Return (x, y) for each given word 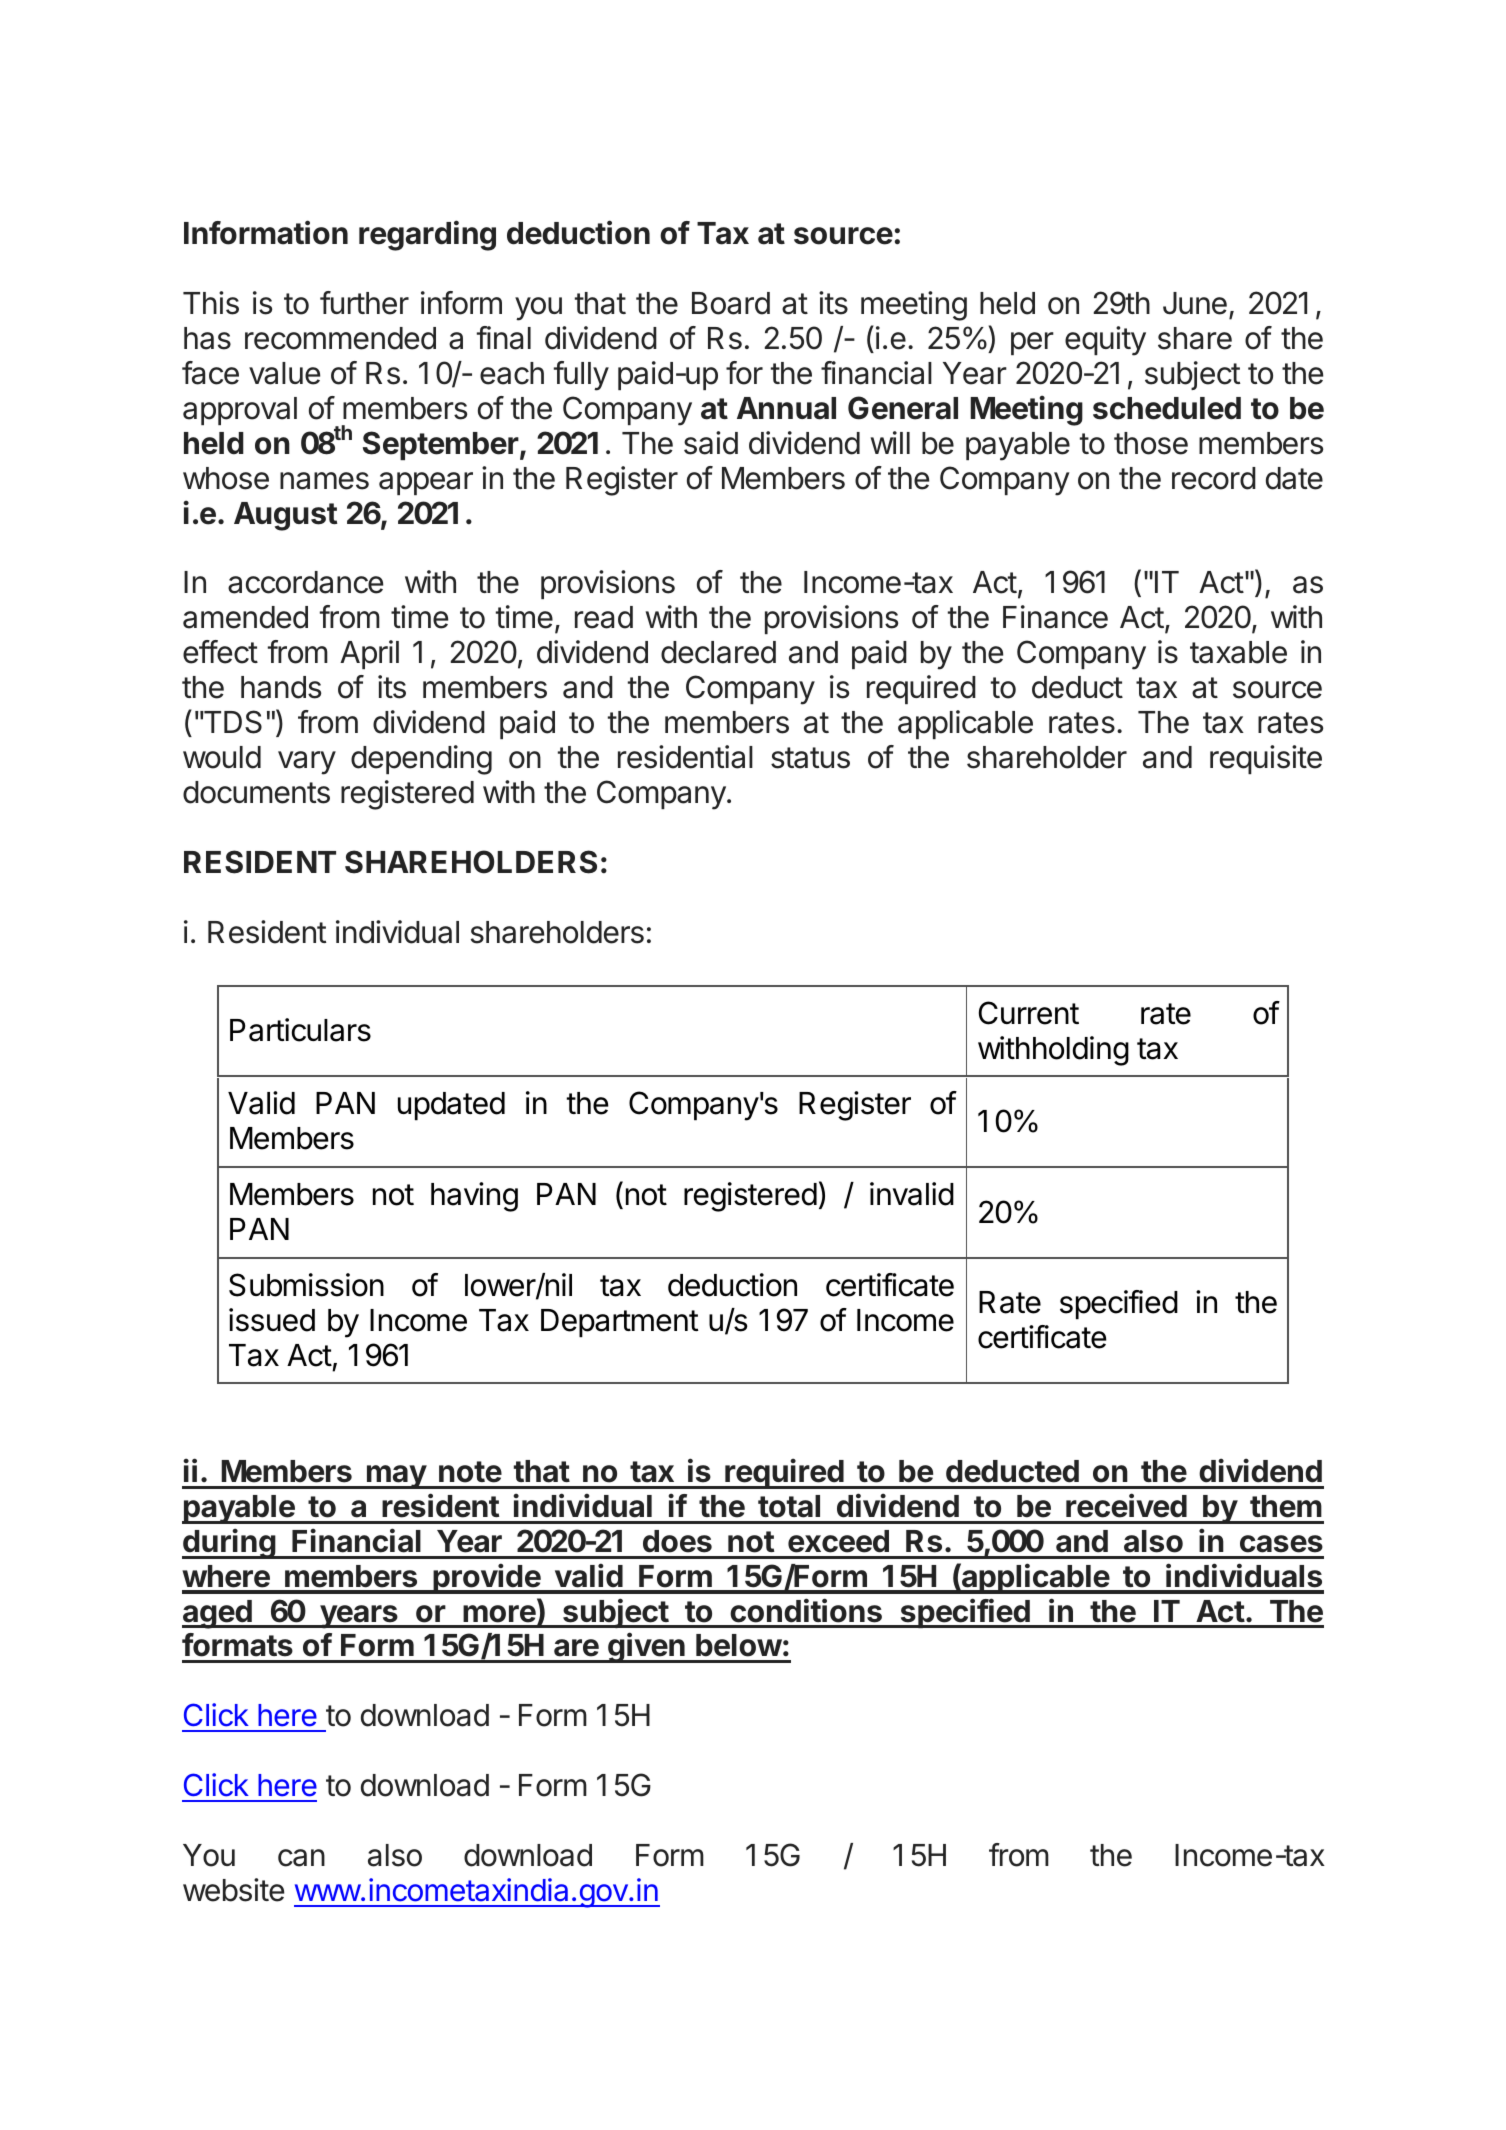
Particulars (300, 1030)
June (1195, 303)
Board (731, 303)
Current (1029, 1013)
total (789, 1506)
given (646, 1647)
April (369, 654)
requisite (1266, 759)
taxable (1238, 652)
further (364, 303)
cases (1281, 1544)
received (1126, 1505)
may (396, 1477)
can (301, 1858)
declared (718, 652)
